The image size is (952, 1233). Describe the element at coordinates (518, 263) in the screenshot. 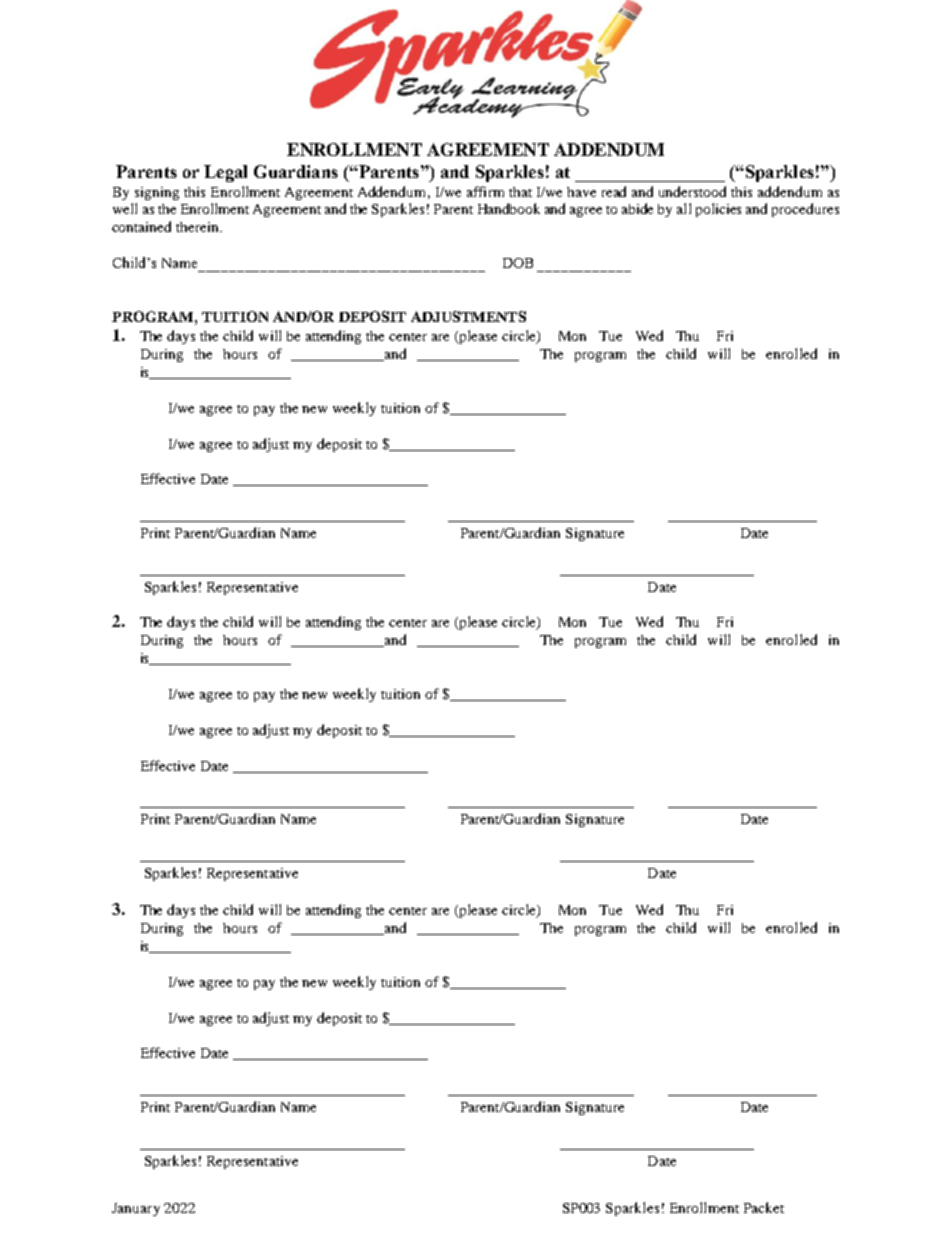

I see `DOB` at that location.
